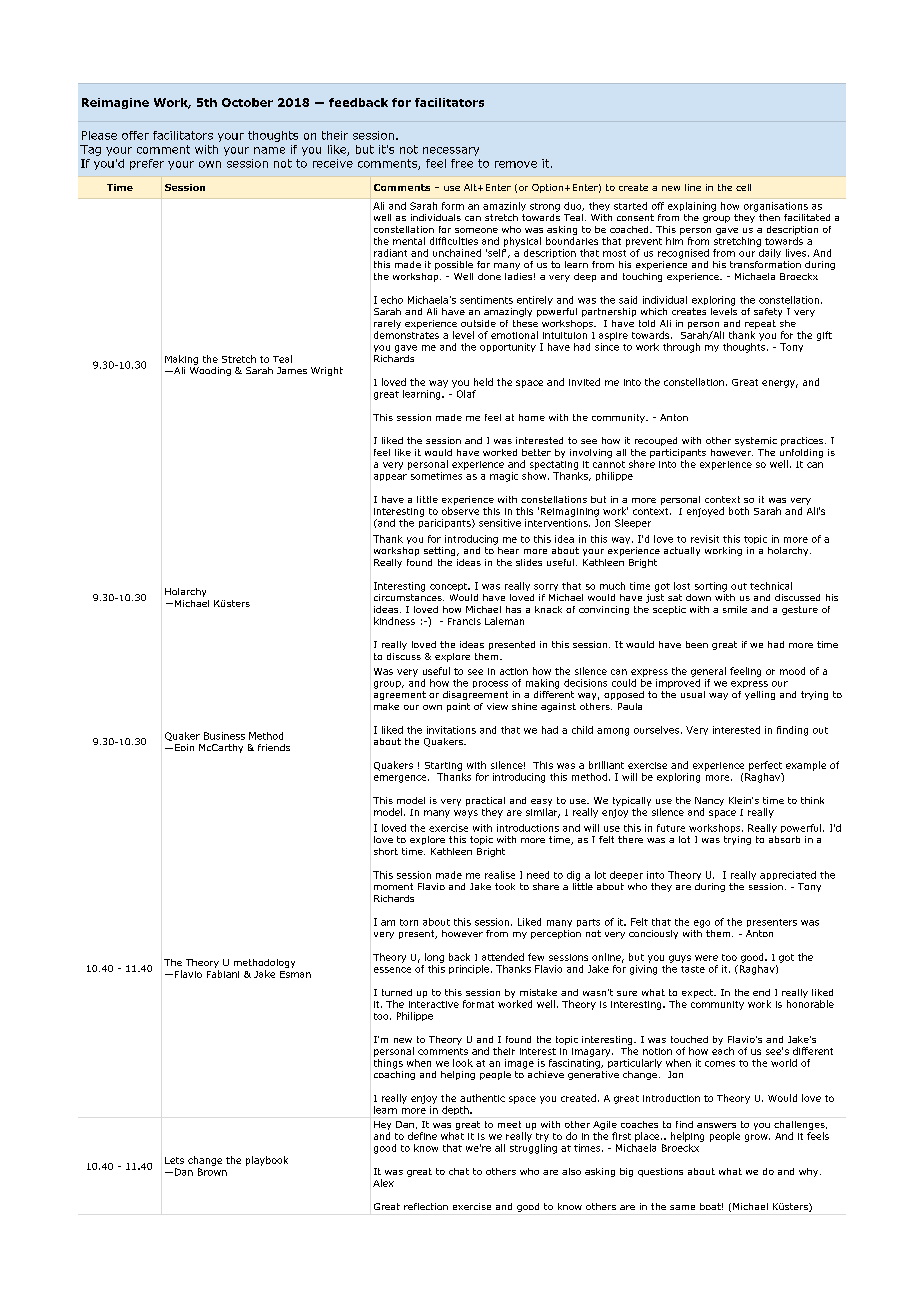  What do you see at coordinates (743, 187) in the screenshot?
I see `cell` at bounding box center [743, 187].
